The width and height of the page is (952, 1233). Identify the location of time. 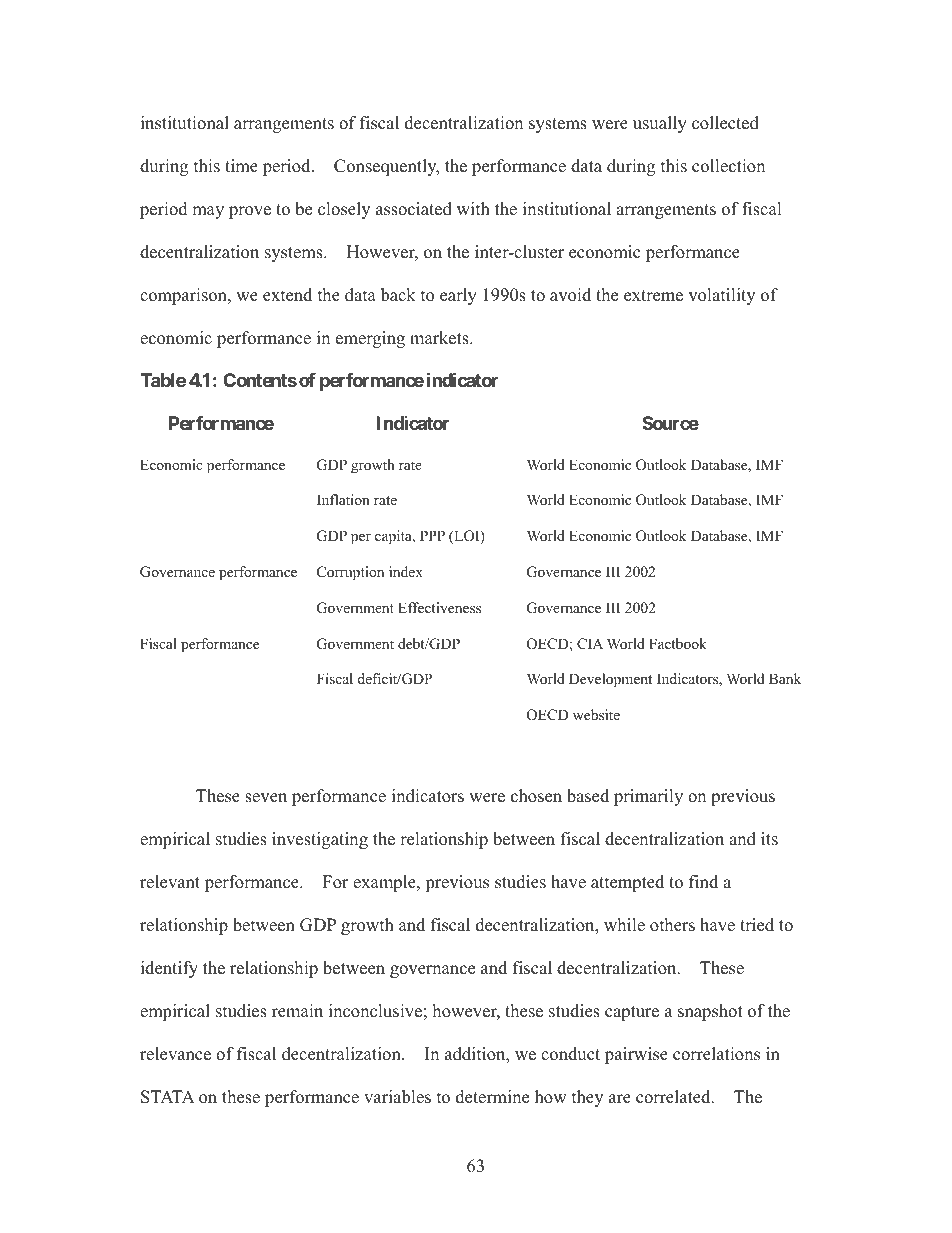
(241, 166).
